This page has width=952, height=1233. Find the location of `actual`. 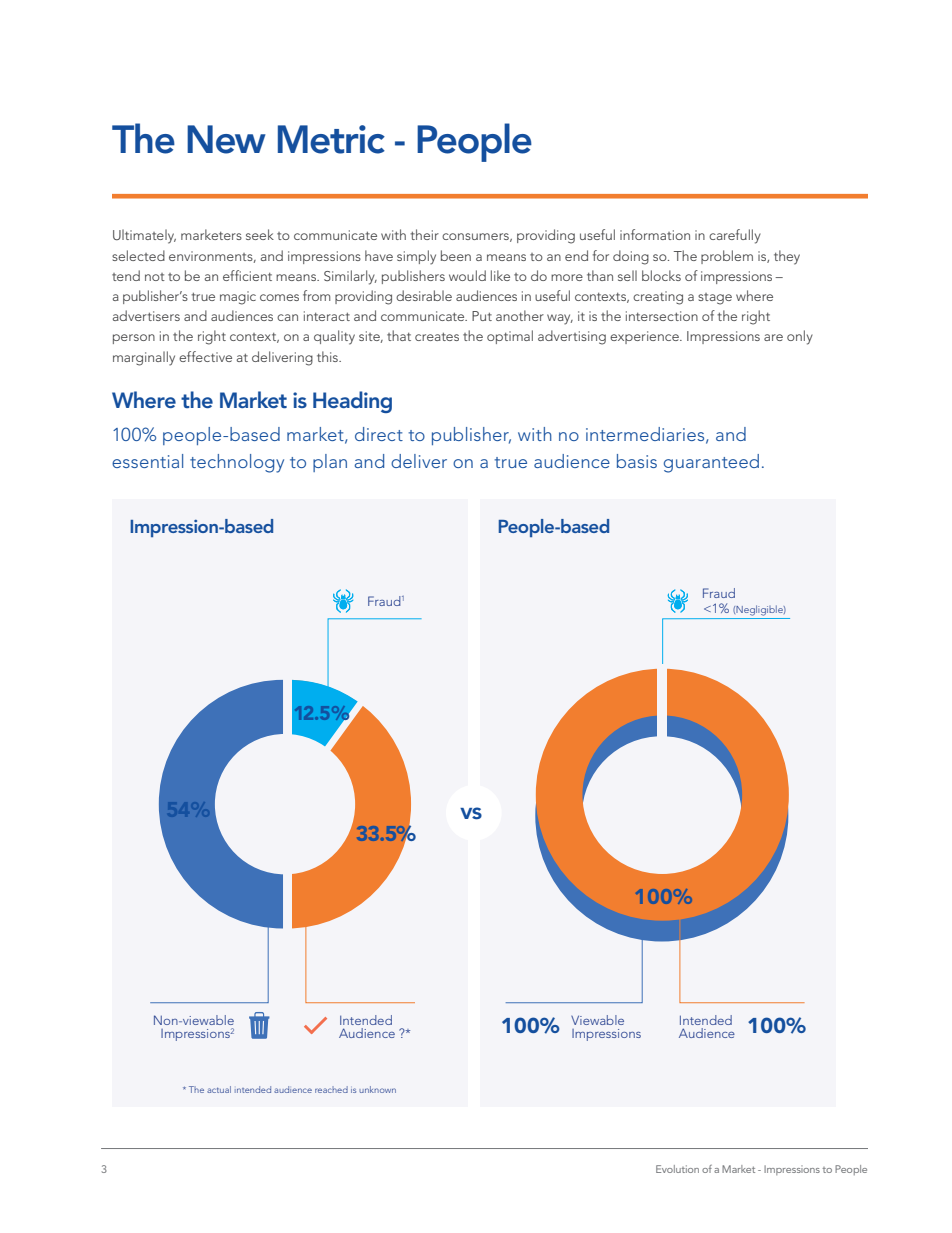

actual is located at coordinates (219, 1089).
